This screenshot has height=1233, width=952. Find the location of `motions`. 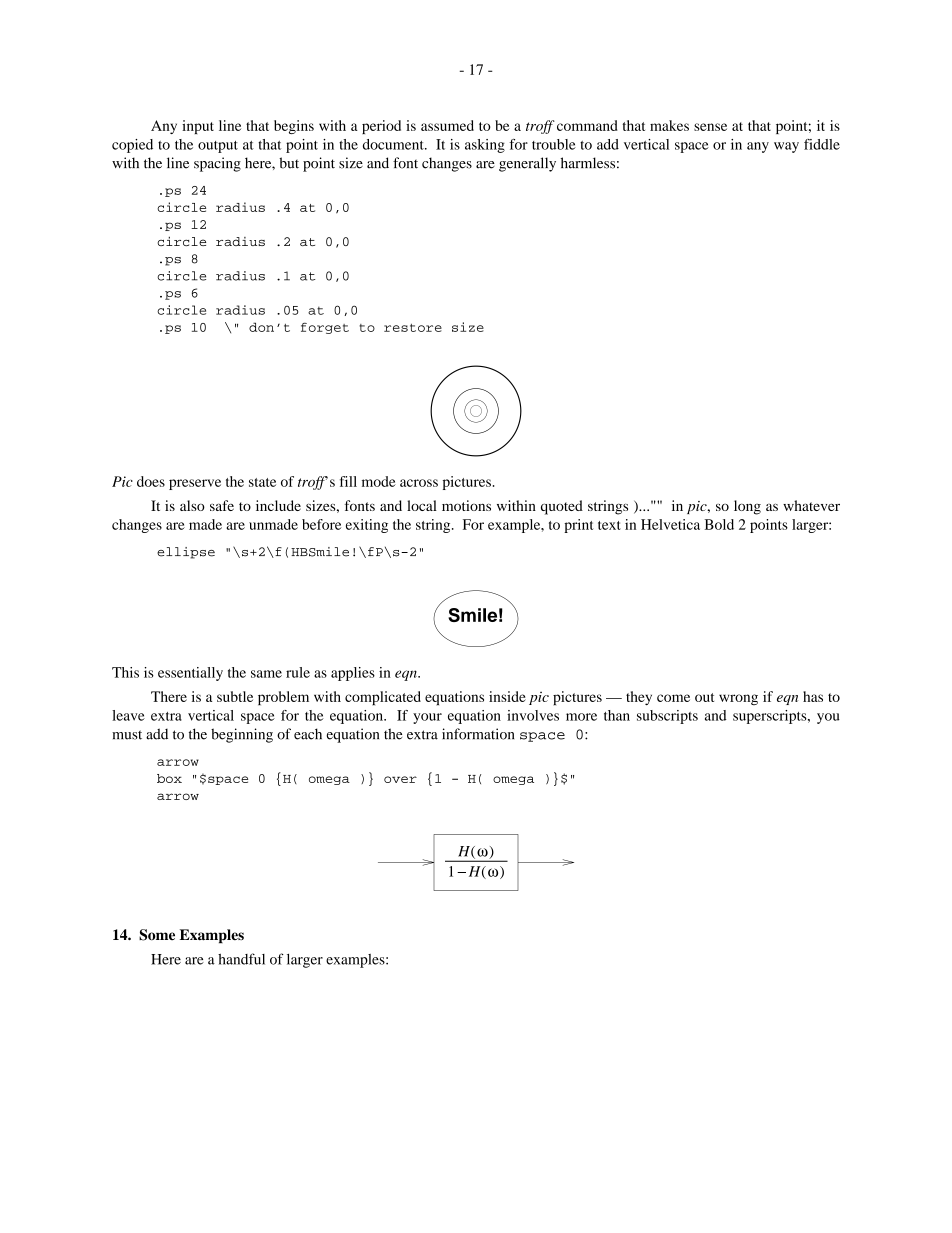

motions is located at coordinates (466, 505).
